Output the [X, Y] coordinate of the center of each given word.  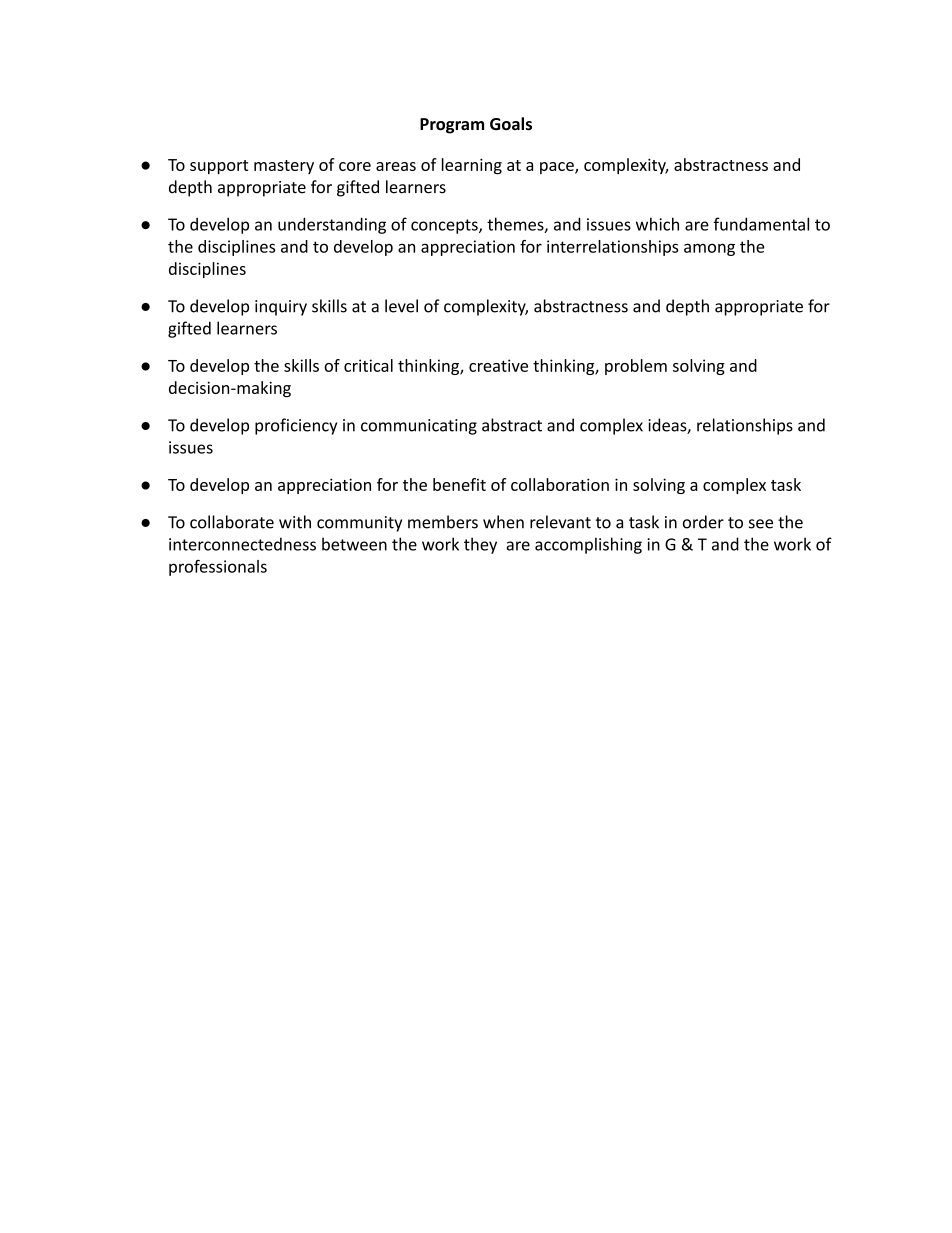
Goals [511, 124]
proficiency [296, 426]
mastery [284, 167]
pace [558, 168]
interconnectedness [242, 544]
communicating [419, 427]
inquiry [281, 308]
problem [636, 367]
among [709, 249]
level [401, 306]
